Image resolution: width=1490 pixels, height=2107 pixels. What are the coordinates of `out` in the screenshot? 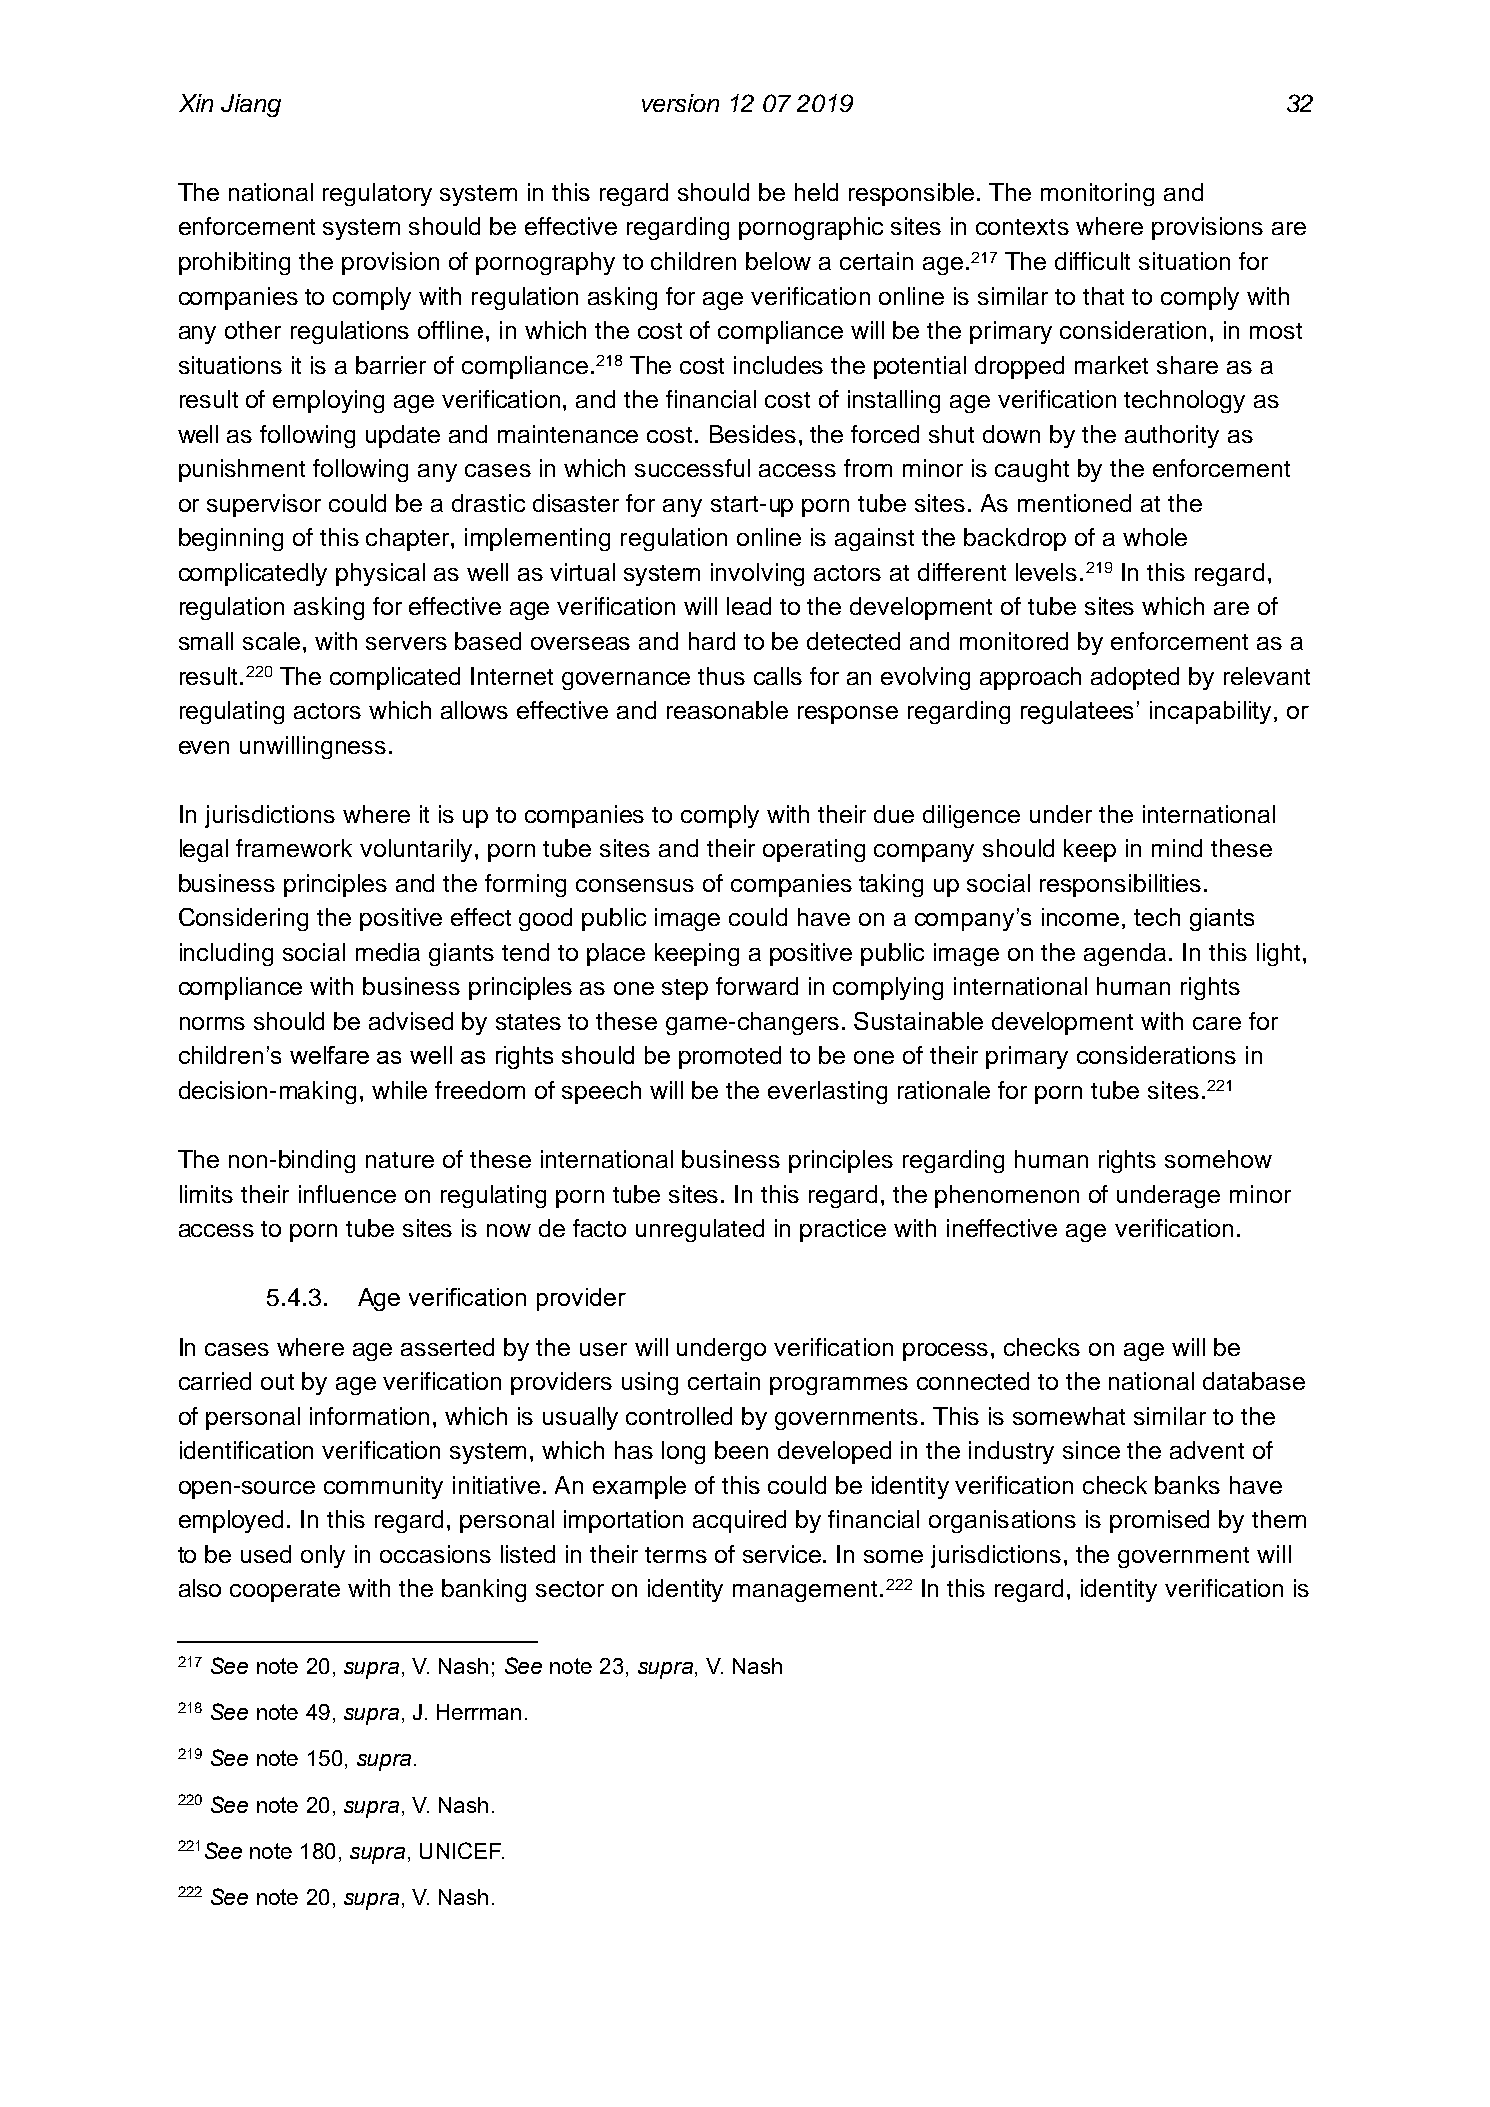 It's located at (277, 1382).
